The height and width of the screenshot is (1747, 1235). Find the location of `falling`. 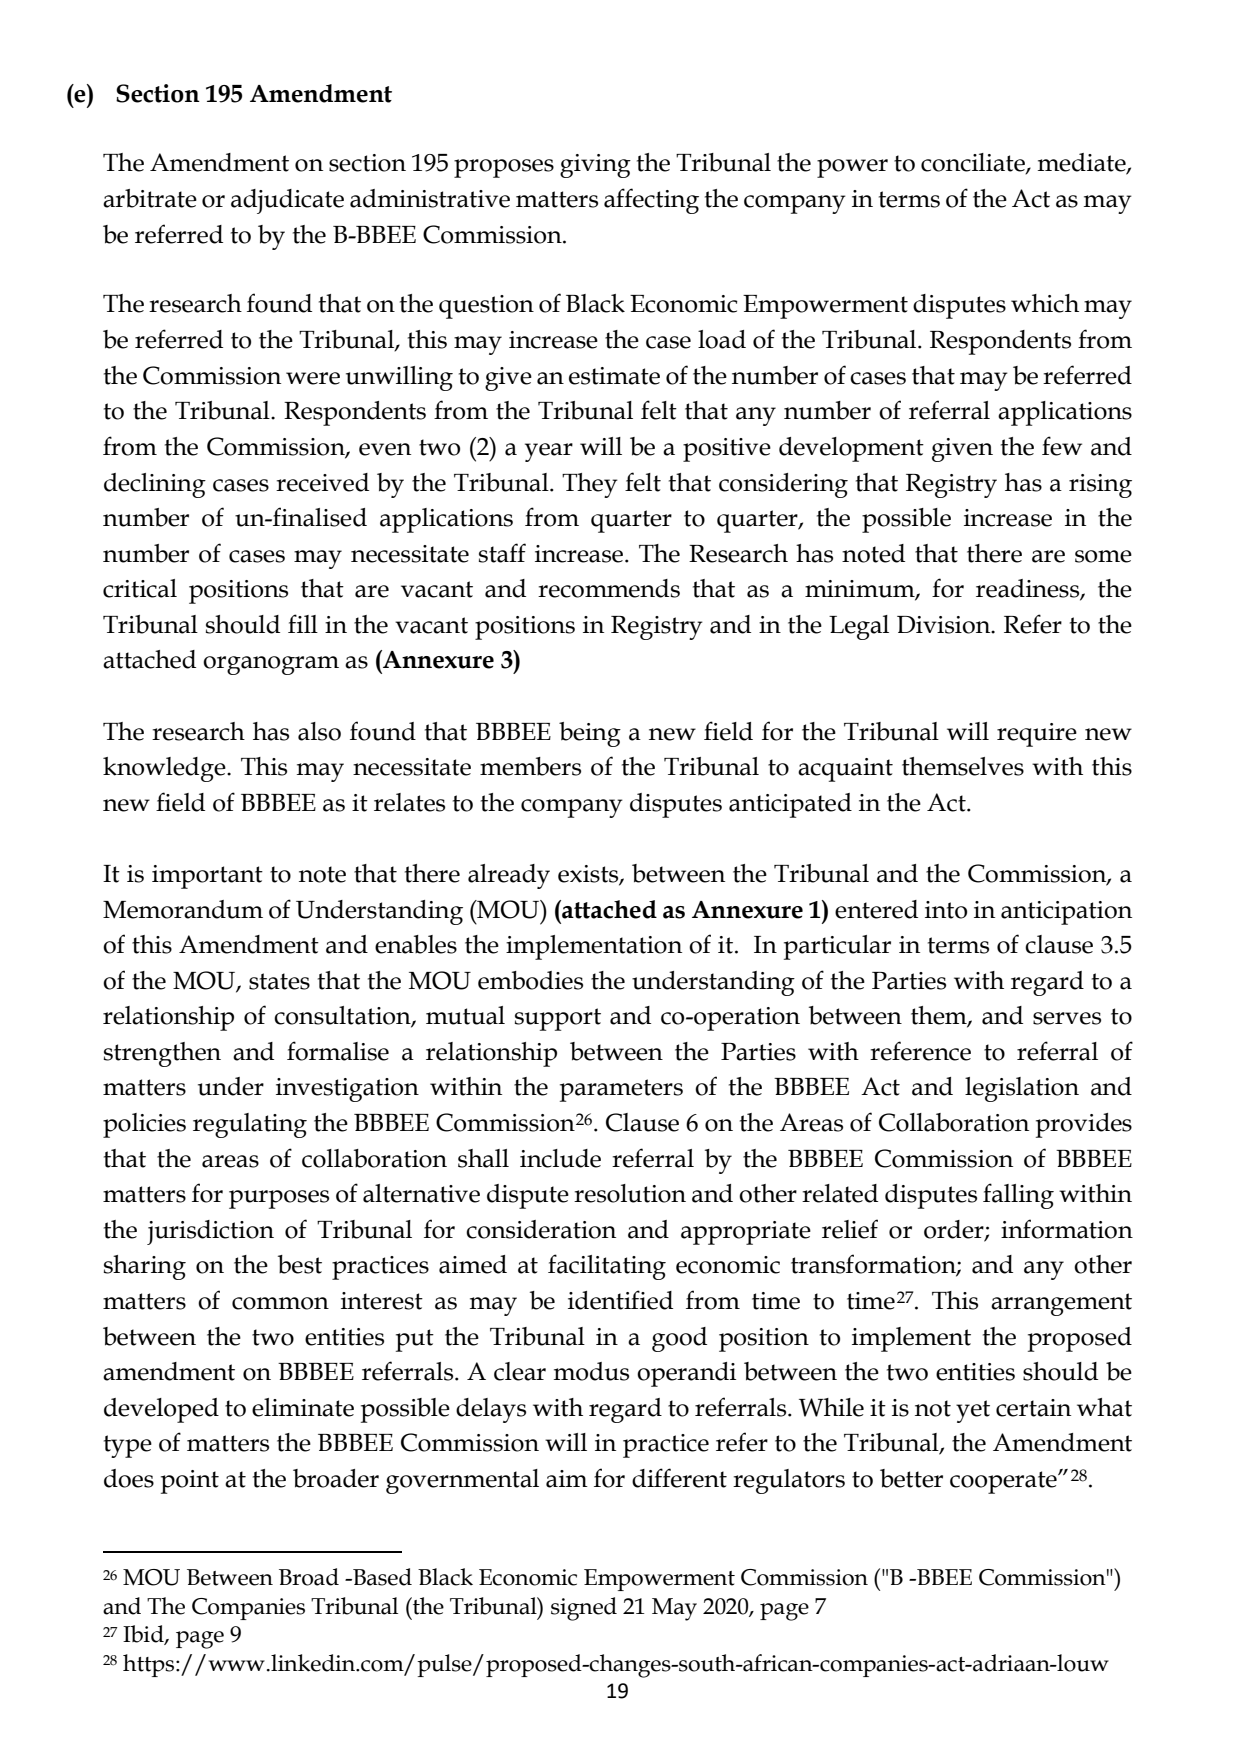

falling is located at coordinates (1018, 1196).
